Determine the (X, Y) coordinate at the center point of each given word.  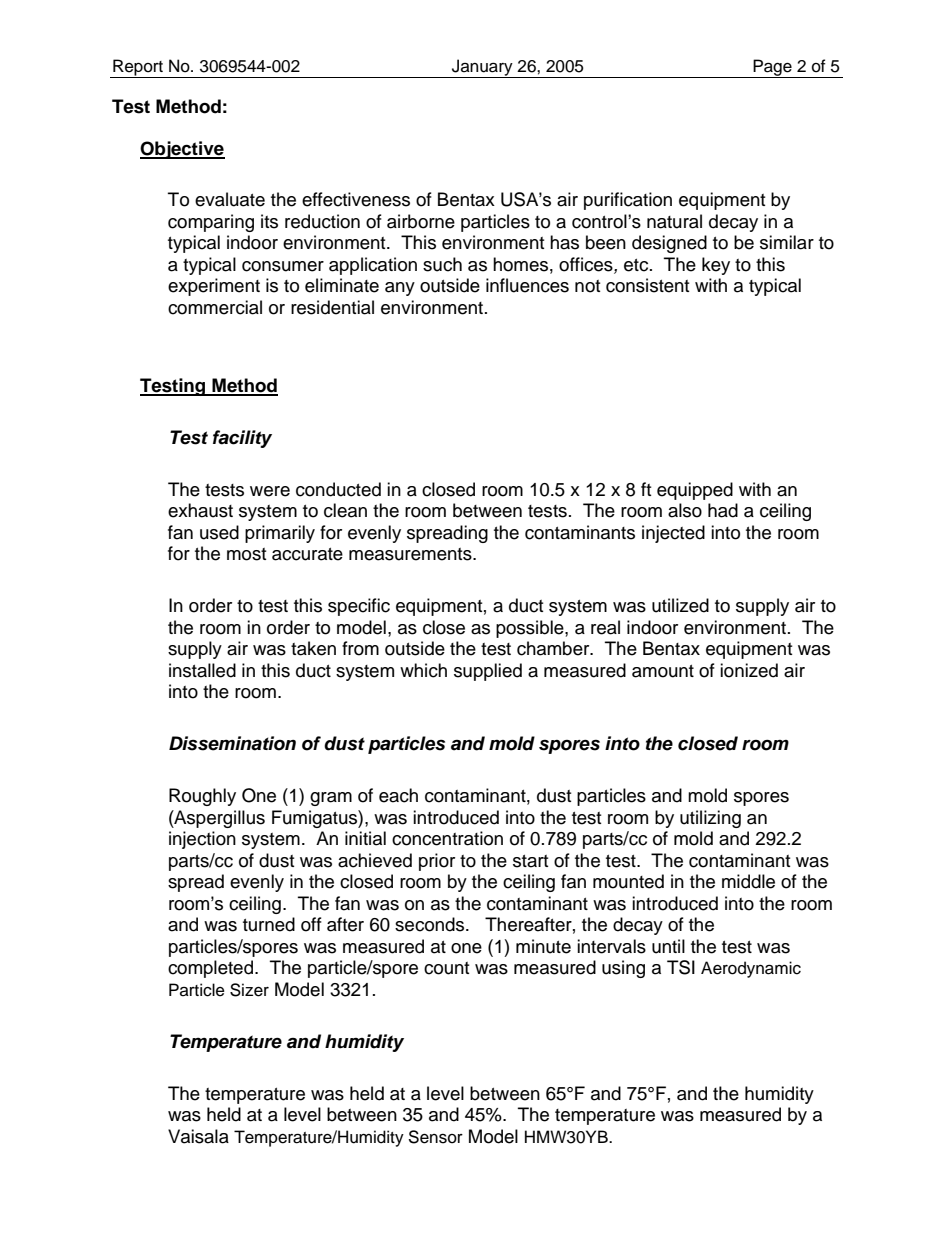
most (246, 554)
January (482, 68)
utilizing (710, 819)
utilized (680, 605)
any (400, 289)
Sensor (435, 1137)
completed (210, 969)
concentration (447, 838)
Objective (182, 150)
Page (772, 68)
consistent (647, 285)
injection (202, 840)
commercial (215, 307)
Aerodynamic (751, 969)
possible (531, 629)
